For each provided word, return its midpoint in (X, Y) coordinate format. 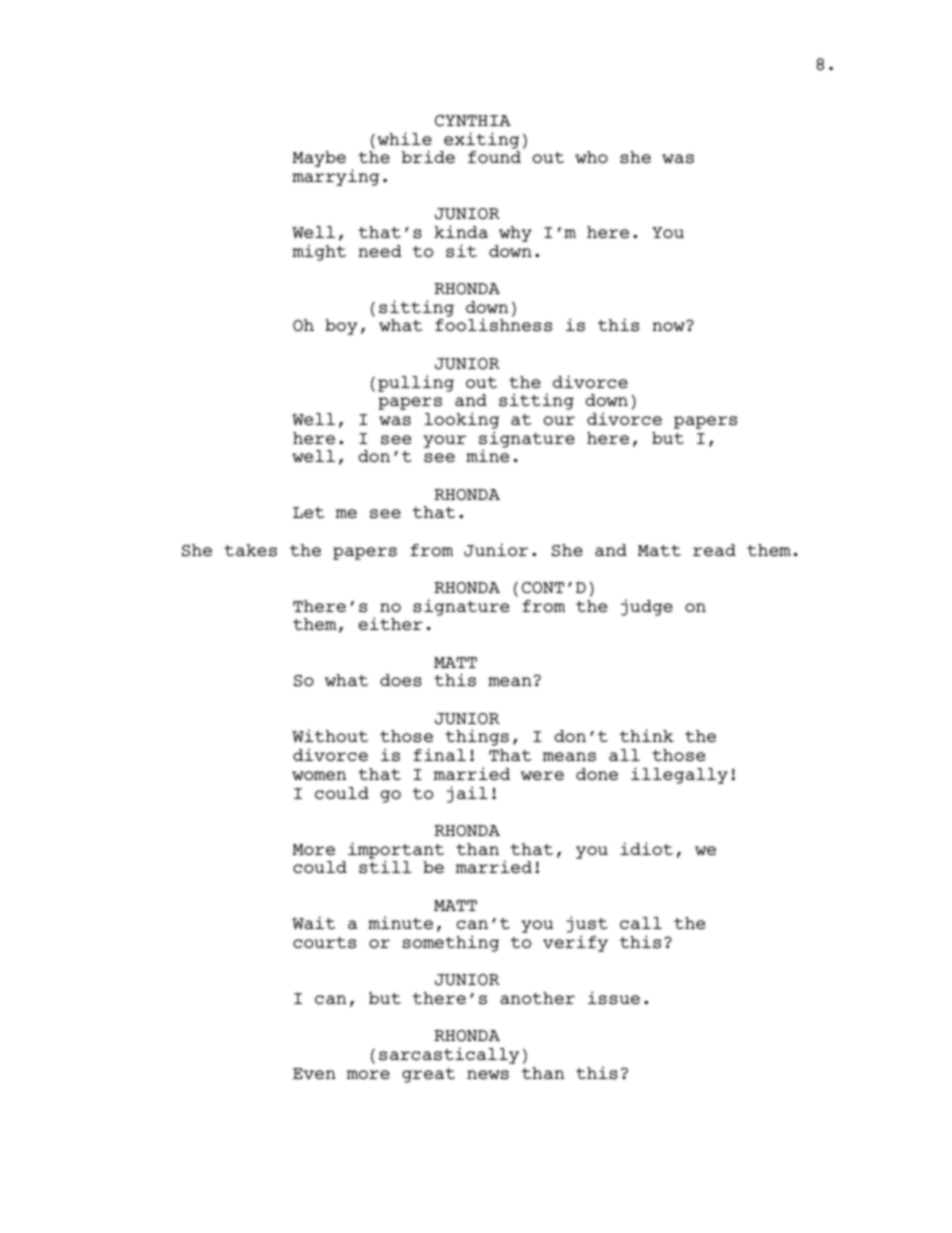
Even (314, 1073)
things (477, 737)
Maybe (319, 159)
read (714, 550)
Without (330, 735)
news (488, 1075)
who (591, 157)
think (647, 735)
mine (487, 454)
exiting (481, 140)
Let (308, 512)
